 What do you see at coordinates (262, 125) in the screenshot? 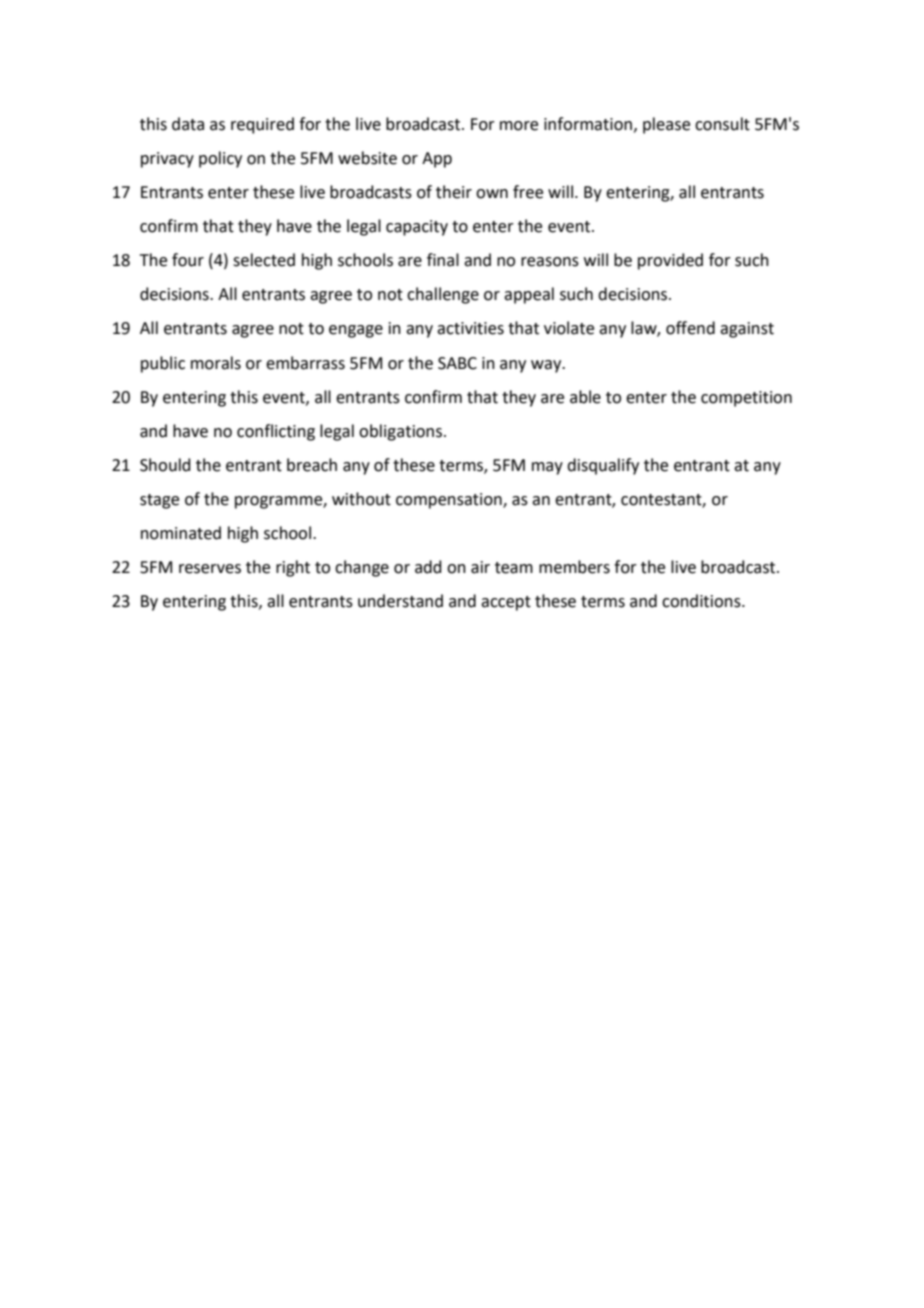
I see `required` at bounding box center [262, 125].
